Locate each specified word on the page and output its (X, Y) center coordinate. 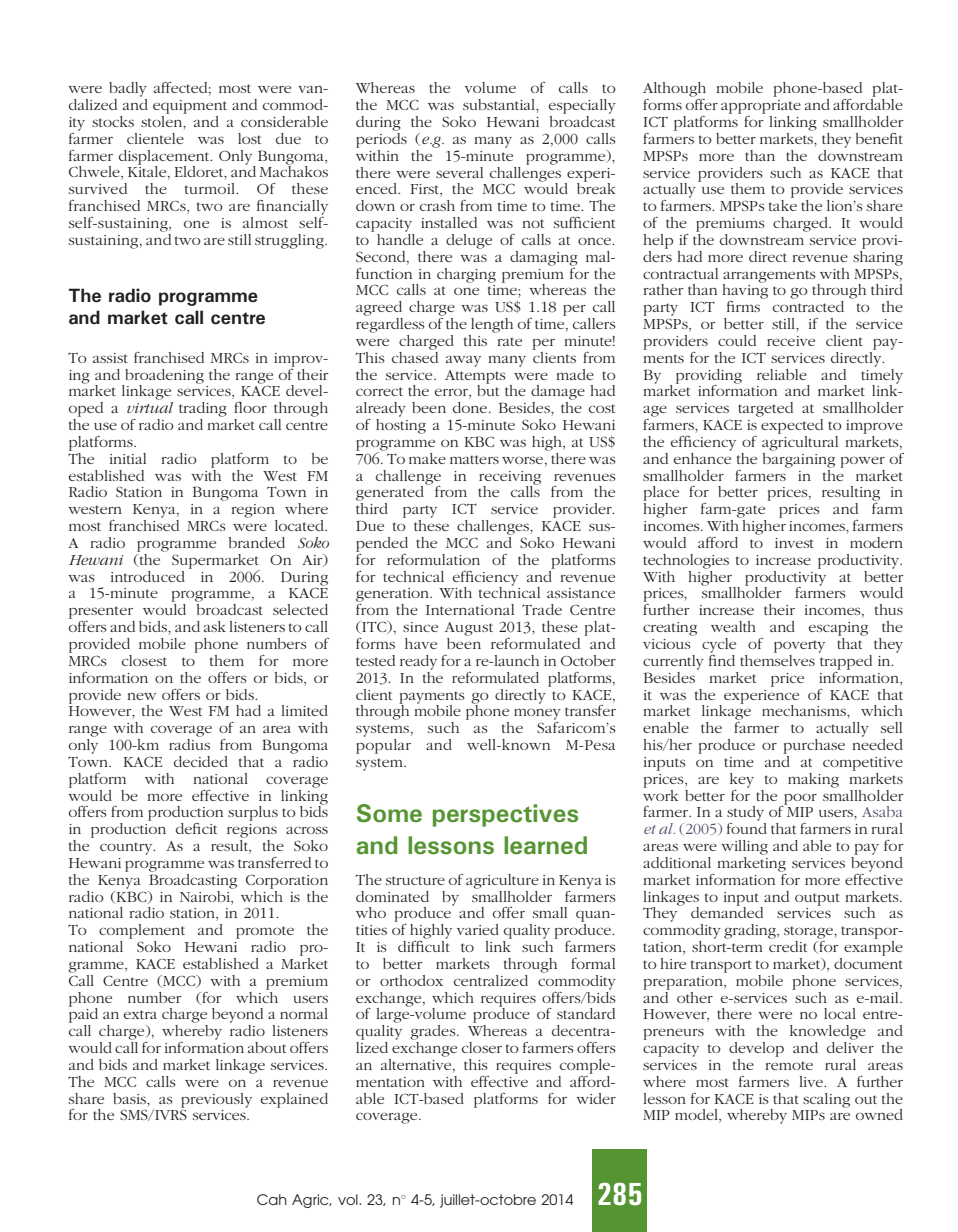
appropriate (761, 107)
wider (596, 1098)
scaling (826, 1100)
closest (144, 660)
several (459, 172)
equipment (190, 107)
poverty (799, 646)
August (469, 629)
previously (216, 1101)
